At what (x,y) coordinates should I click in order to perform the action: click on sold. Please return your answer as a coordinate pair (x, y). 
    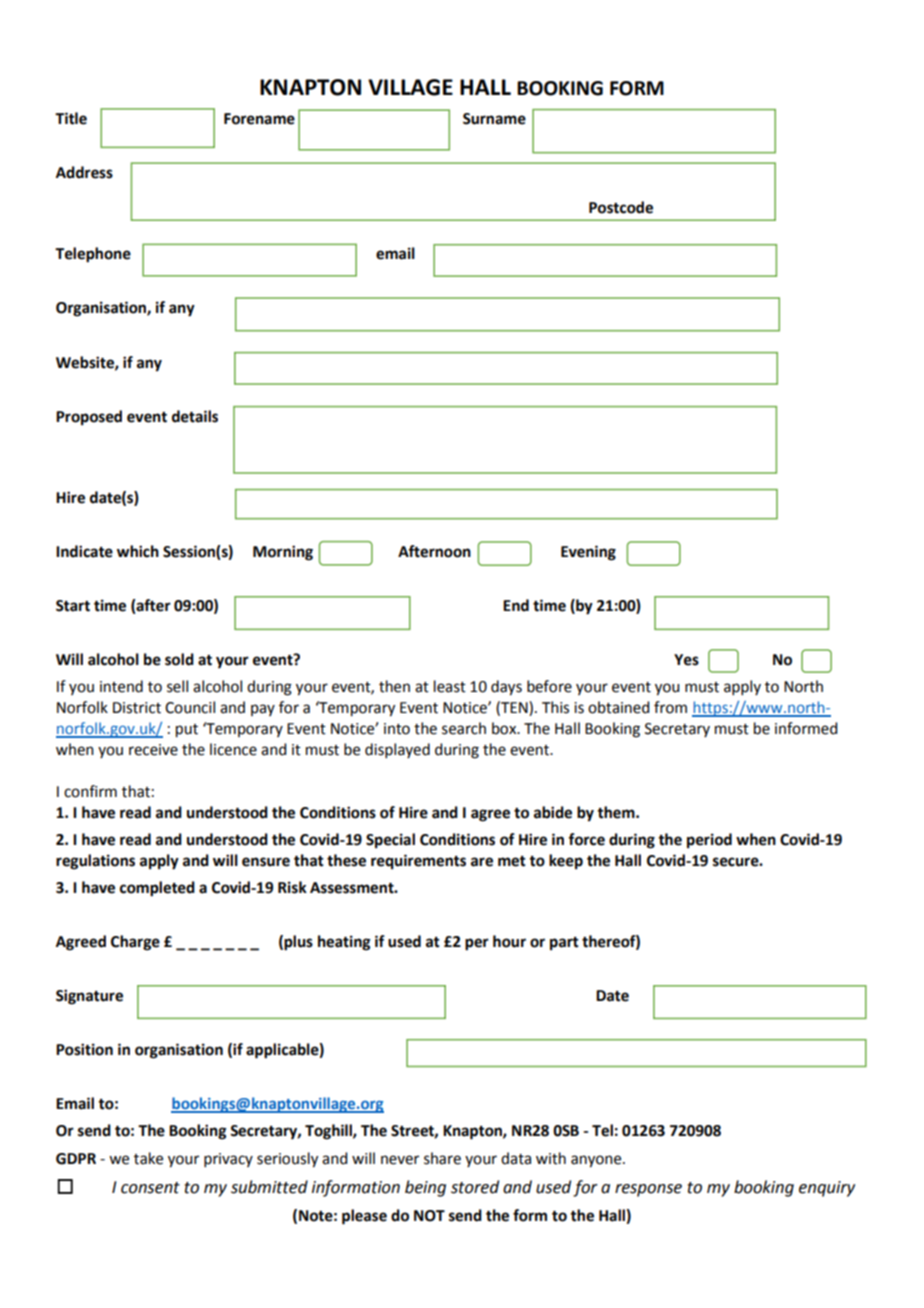
    Looking at the image, I should click on (179, 659).
